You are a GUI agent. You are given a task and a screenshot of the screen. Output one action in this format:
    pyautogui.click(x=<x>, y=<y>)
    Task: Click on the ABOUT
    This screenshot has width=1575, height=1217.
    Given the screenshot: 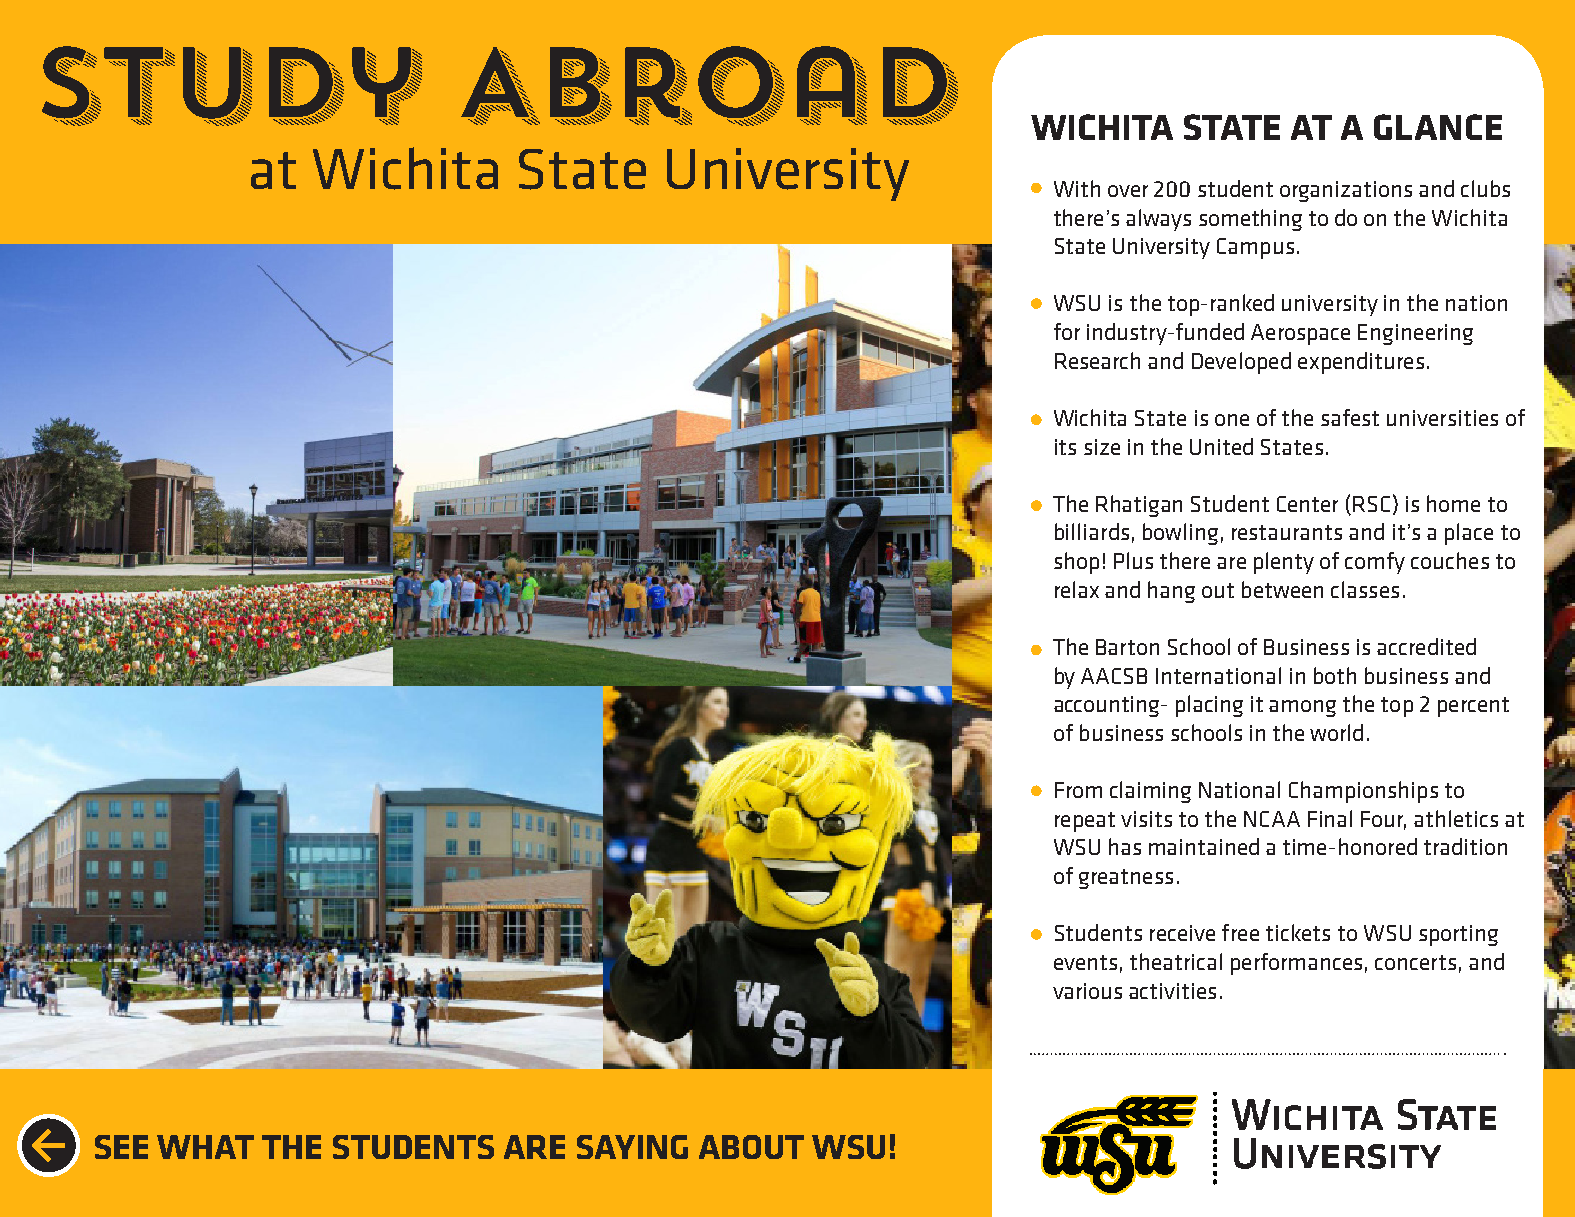 What is the action you would take?
    pyautogui.click(x=751, y=1147)
